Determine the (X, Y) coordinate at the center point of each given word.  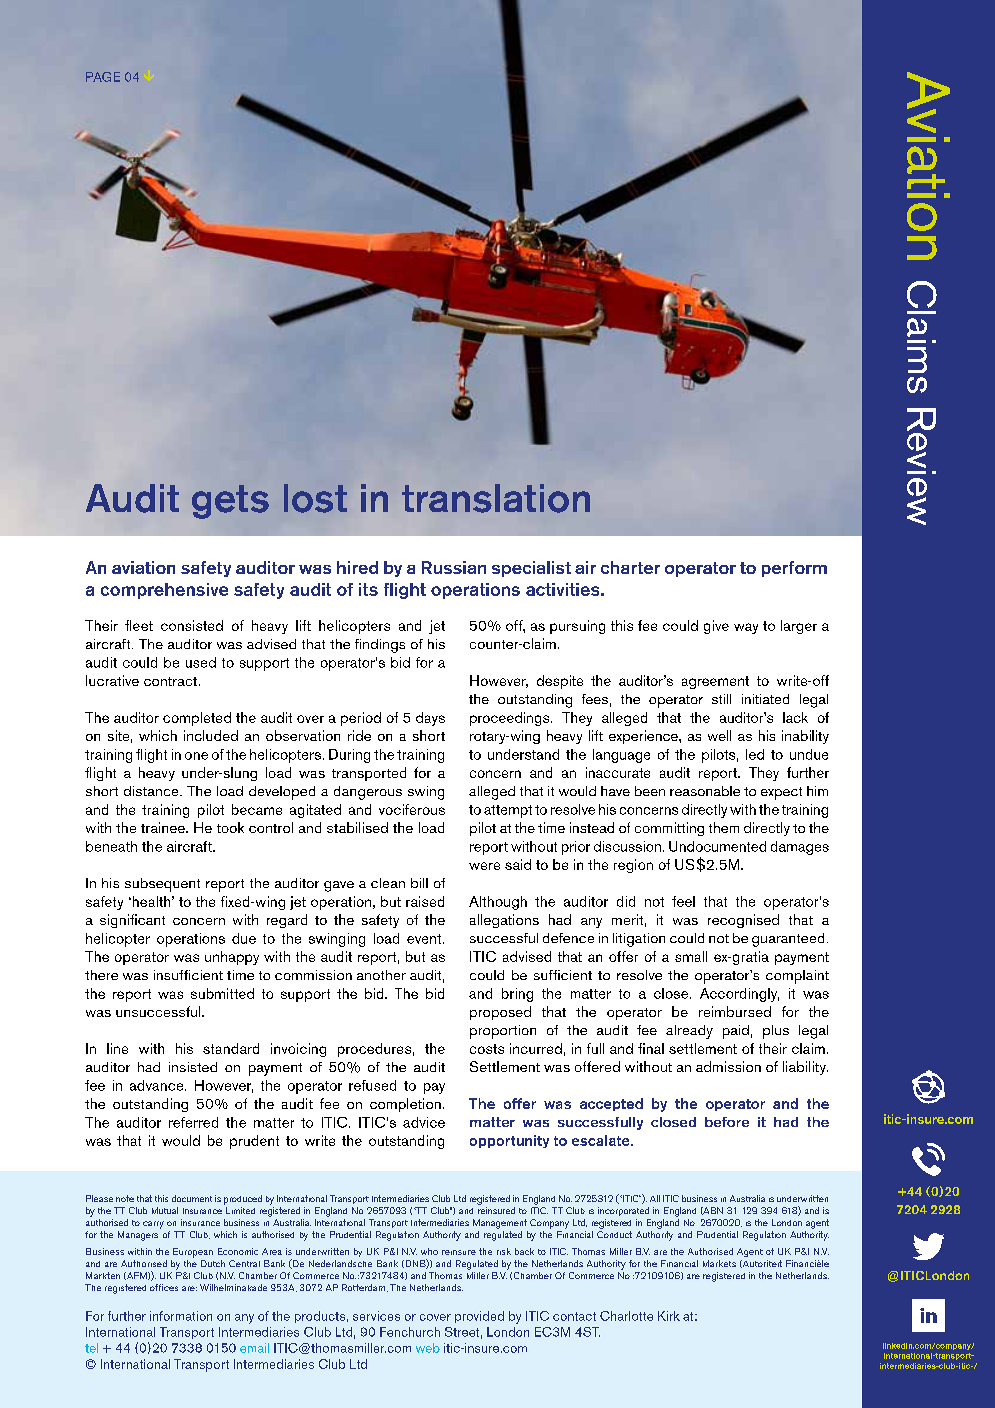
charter (630, 567)
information (181, 1316)
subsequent (162, 885)
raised (425, 901)
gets (230, 502)
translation (496, 498)
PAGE (103, 77)
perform (794, 569)
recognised (743, 921)
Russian (454, 567)
